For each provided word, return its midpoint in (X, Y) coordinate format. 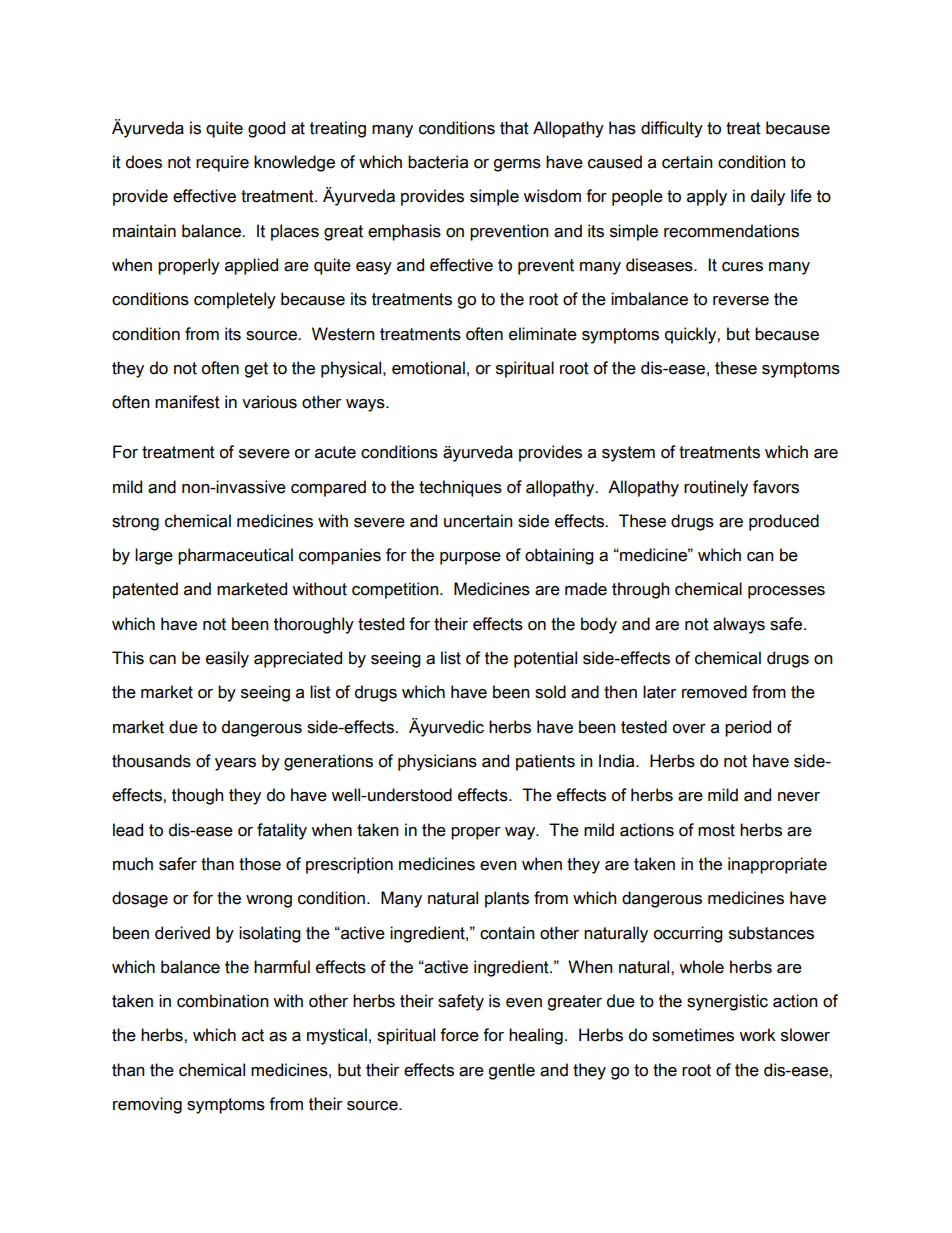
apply (707, 197)
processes (786, 592)
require (222, 163)
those (260, 864)
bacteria (438, 162)
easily (227, 659)
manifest (187, 402)
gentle (512, 1071)
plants (507, 899)
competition (396, 590)
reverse (741, 301)
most (716, 830)
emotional (428, 368)
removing (147, 1105)
